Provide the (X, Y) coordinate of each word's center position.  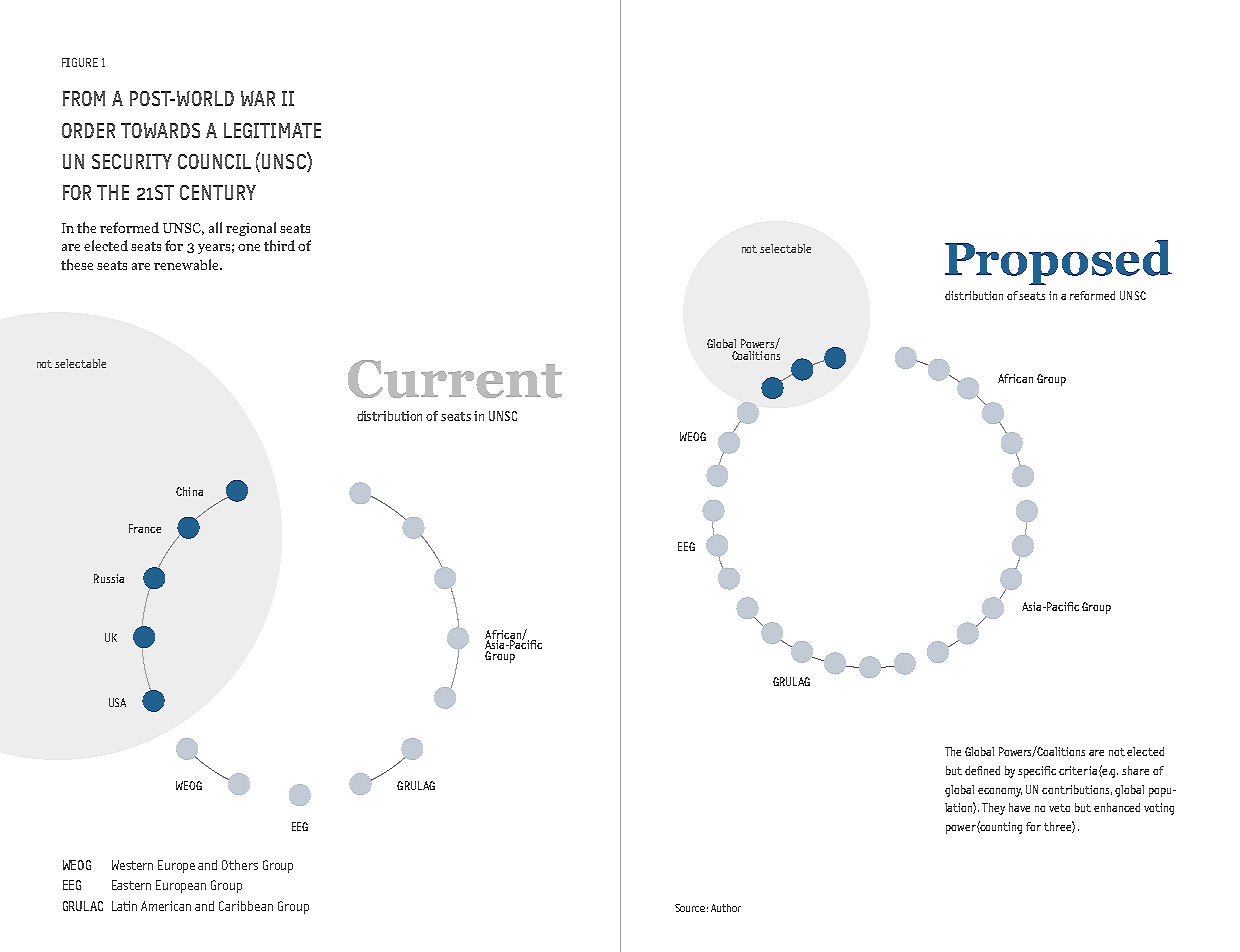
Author (726, 908)
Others (240, 865)
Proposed (1058, 262)
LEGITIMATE (272, 130)
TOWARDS (160, 130)
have (1019, 807)
